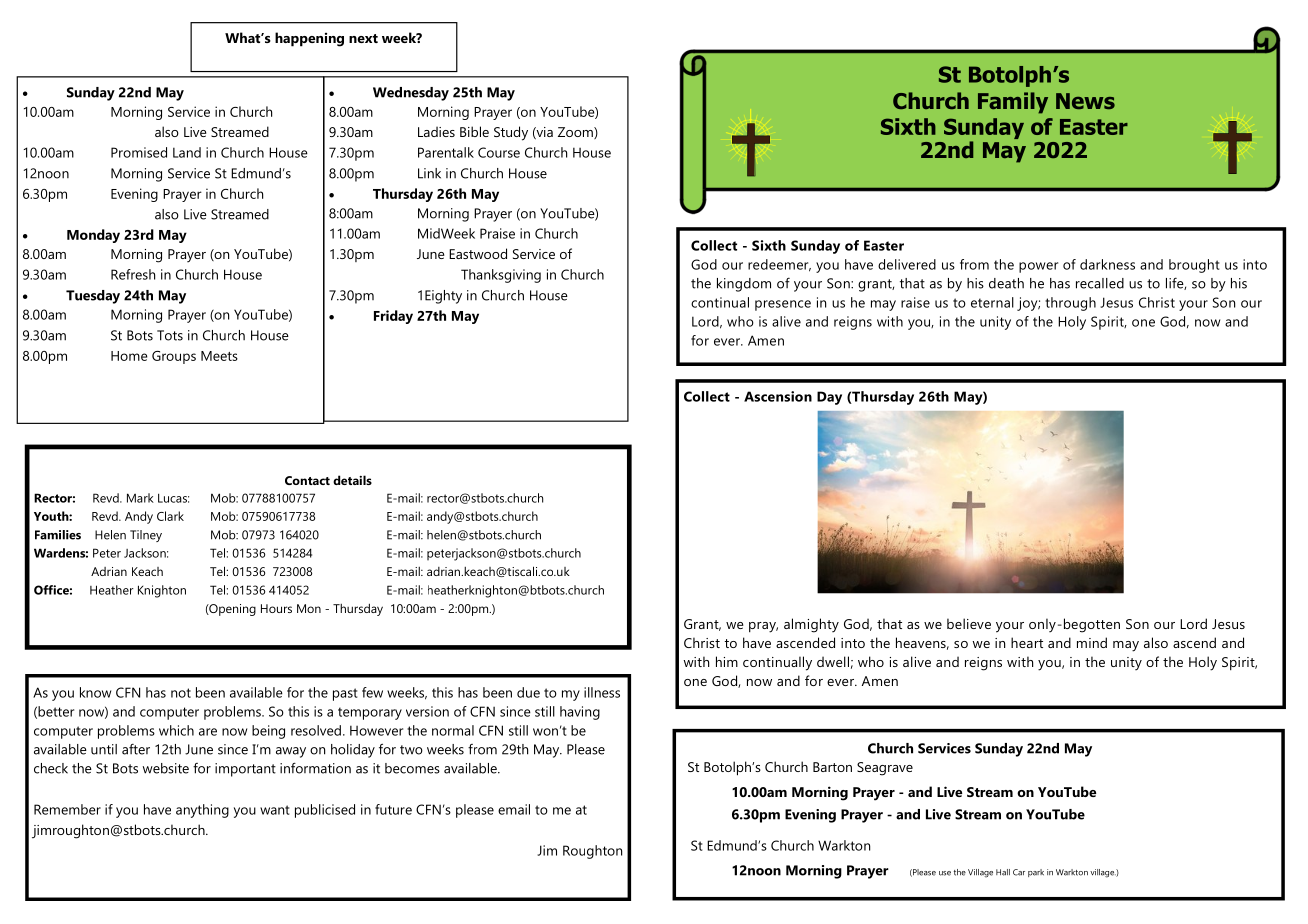 Image resolution: width=1308 pixels, height=924 pixels. What do you see at coordinates (309, 39) in the screenshot?
I see `happening` at bounding box center [309, 39].
